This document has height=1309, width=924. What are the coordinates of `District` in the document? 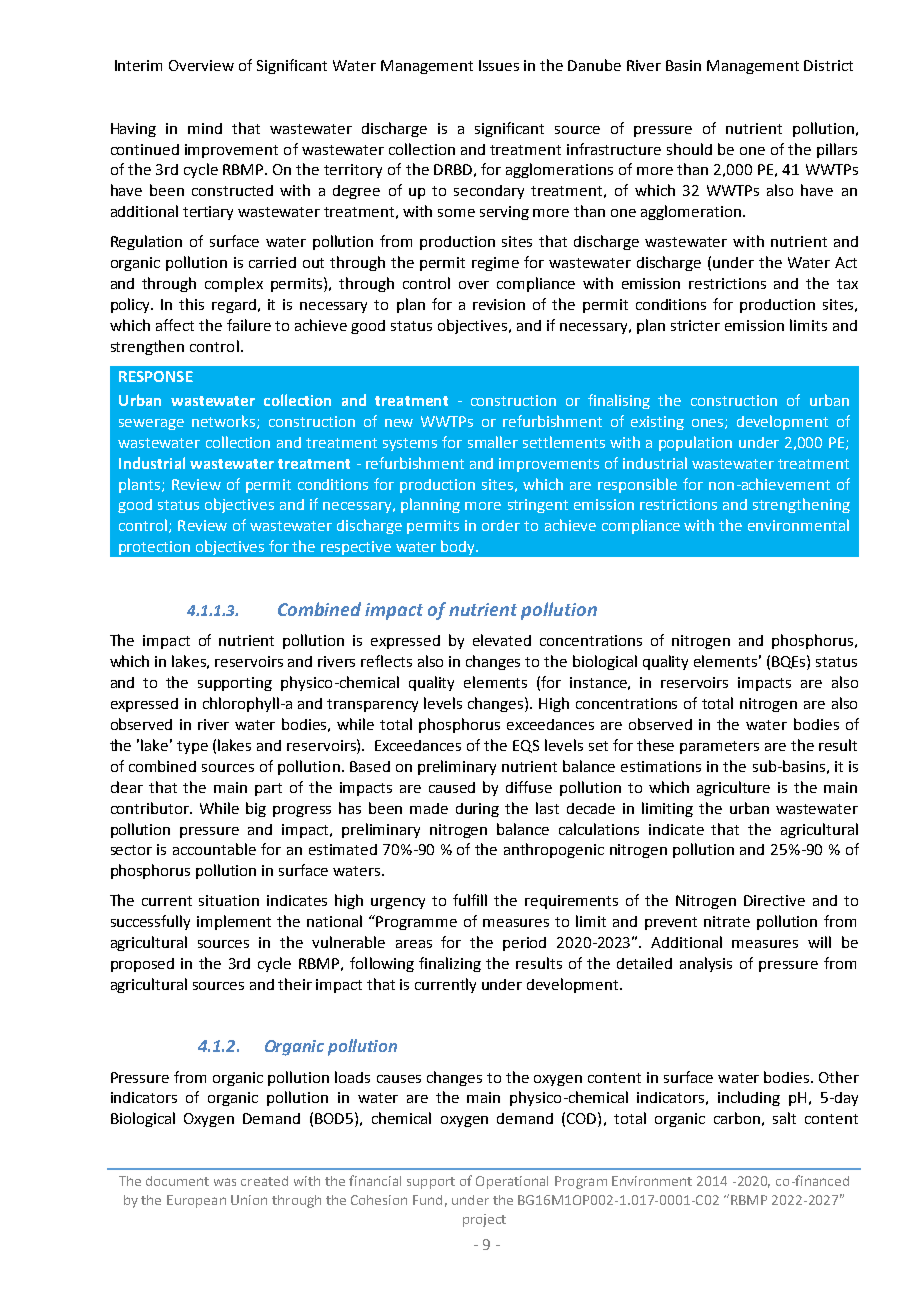 It's located at (828, 65).
